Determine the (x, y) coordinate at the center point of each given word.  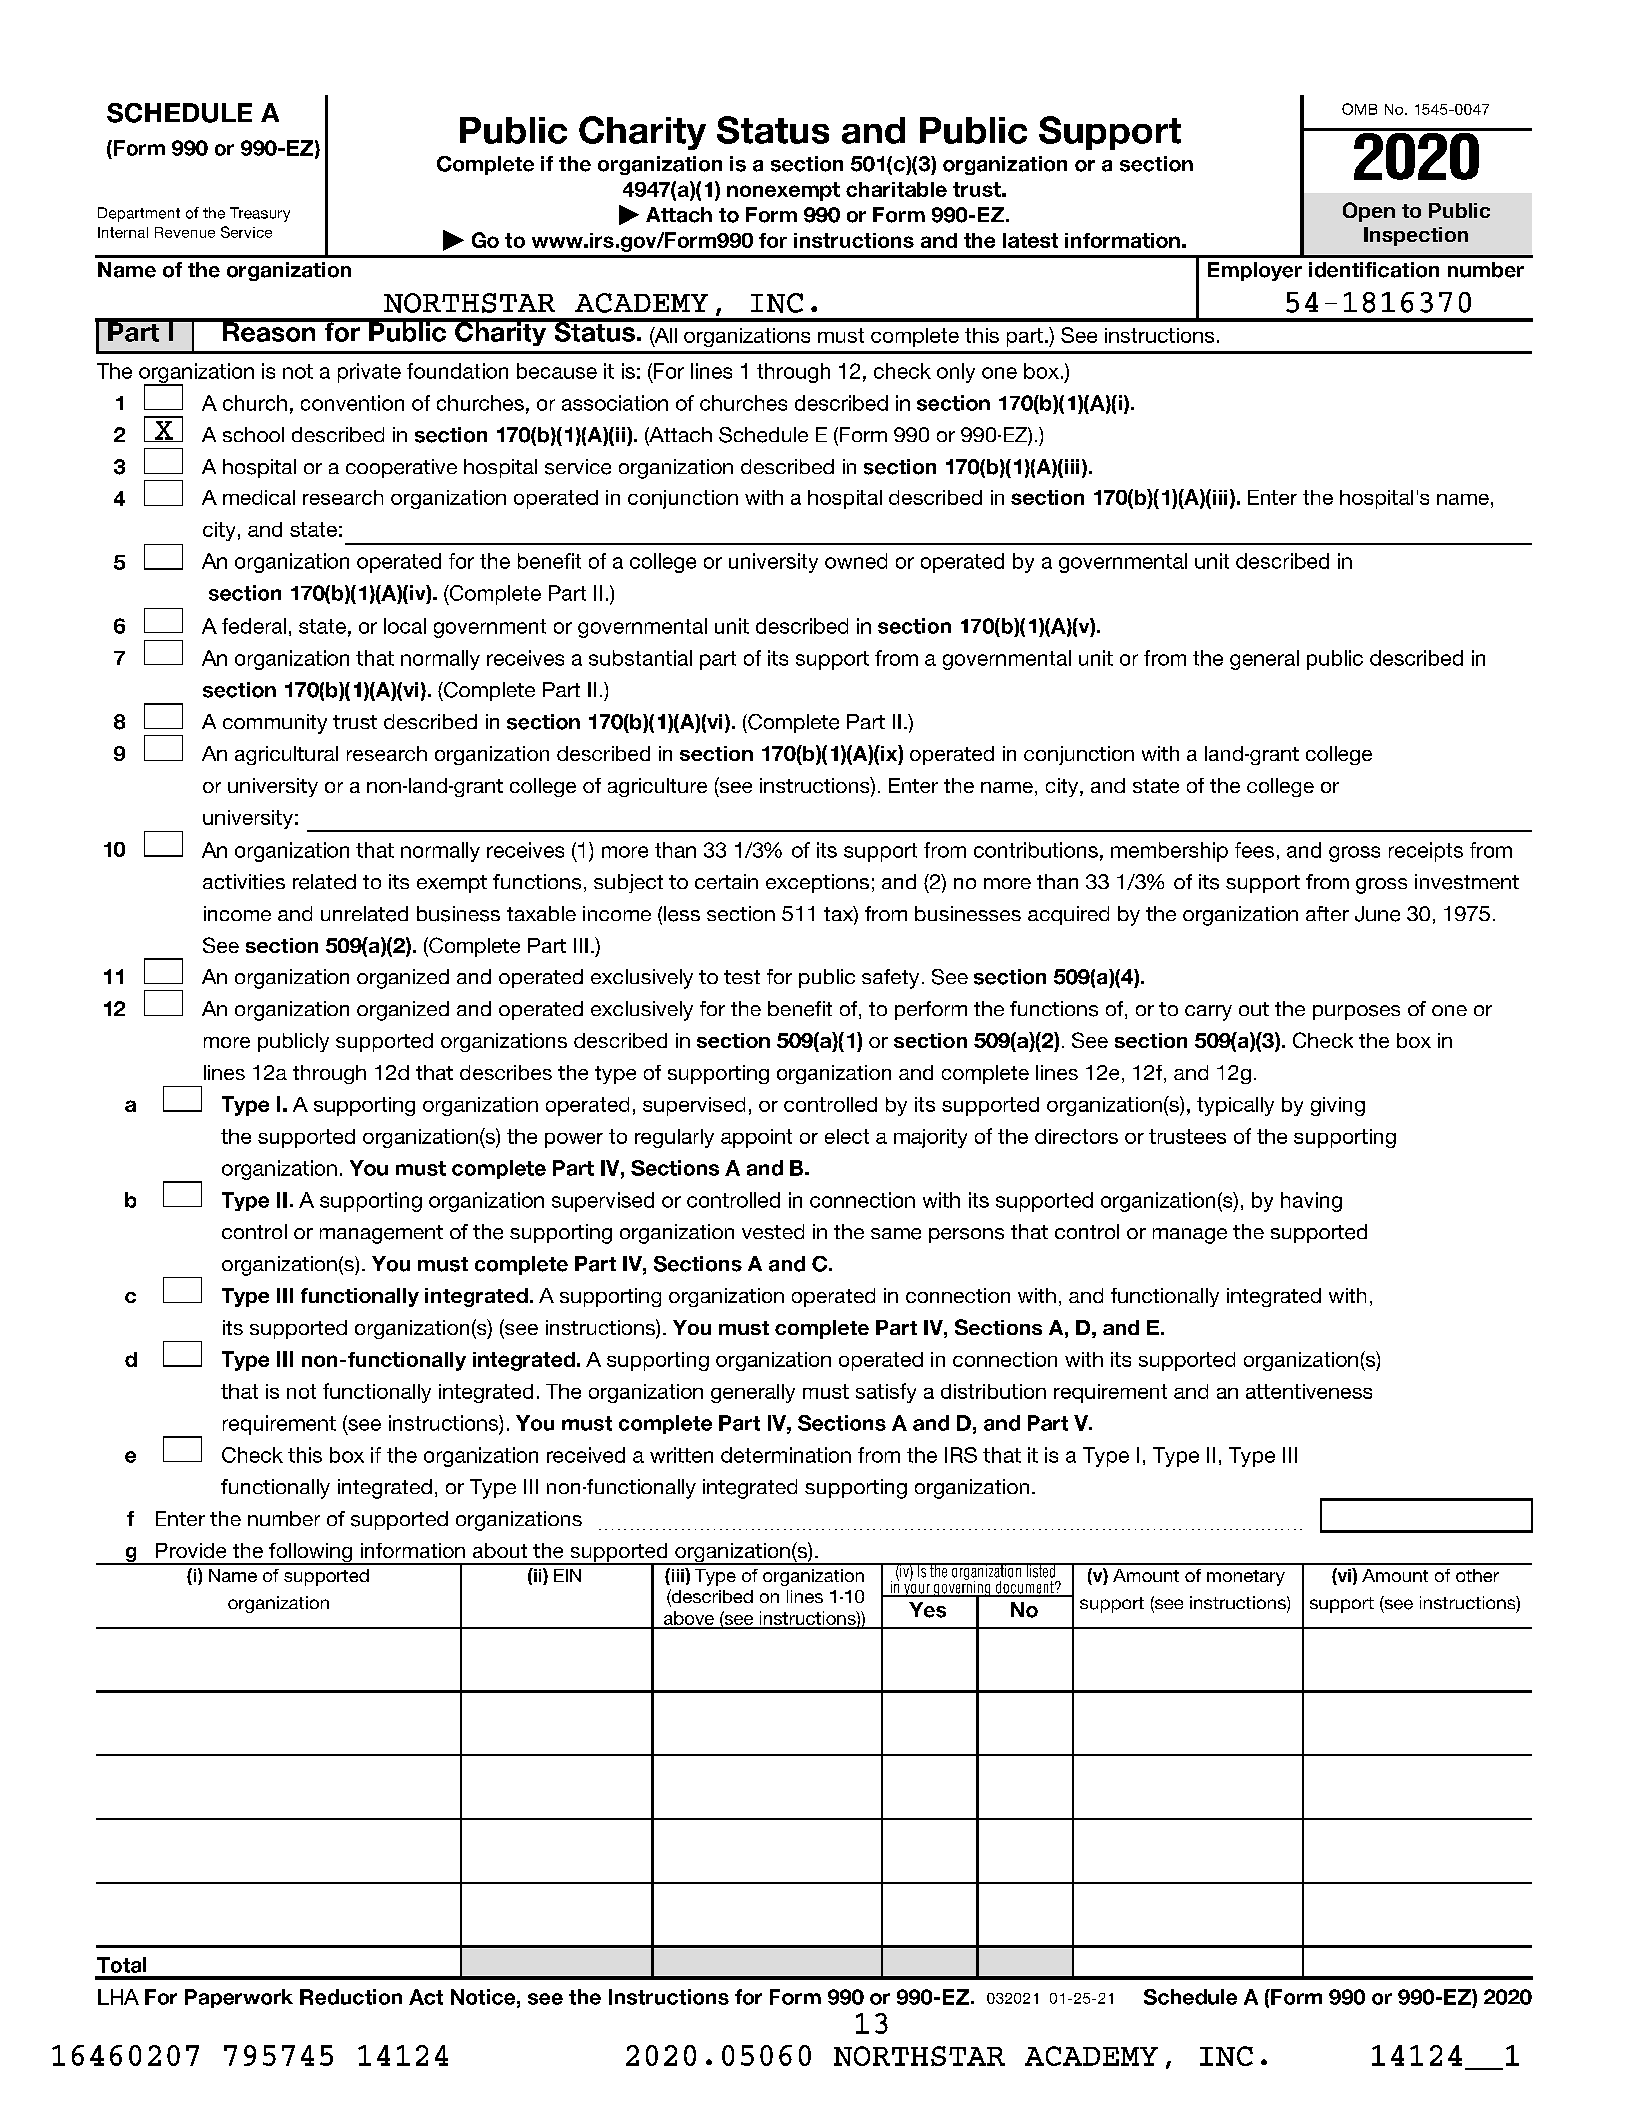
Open (1369, 212)
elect (847, 1136)
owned (856, 561)
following (311, 1554)
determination (786, 1455)
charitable (896, 189)
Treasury (260, 214)
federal (254, 626)
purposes (1356, 1012)
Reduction (351, 1997)
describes (506, 1072)
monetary (1246, 1578)
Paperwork (239, 1998)
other (1477, 1575)
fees (1254, 850)
